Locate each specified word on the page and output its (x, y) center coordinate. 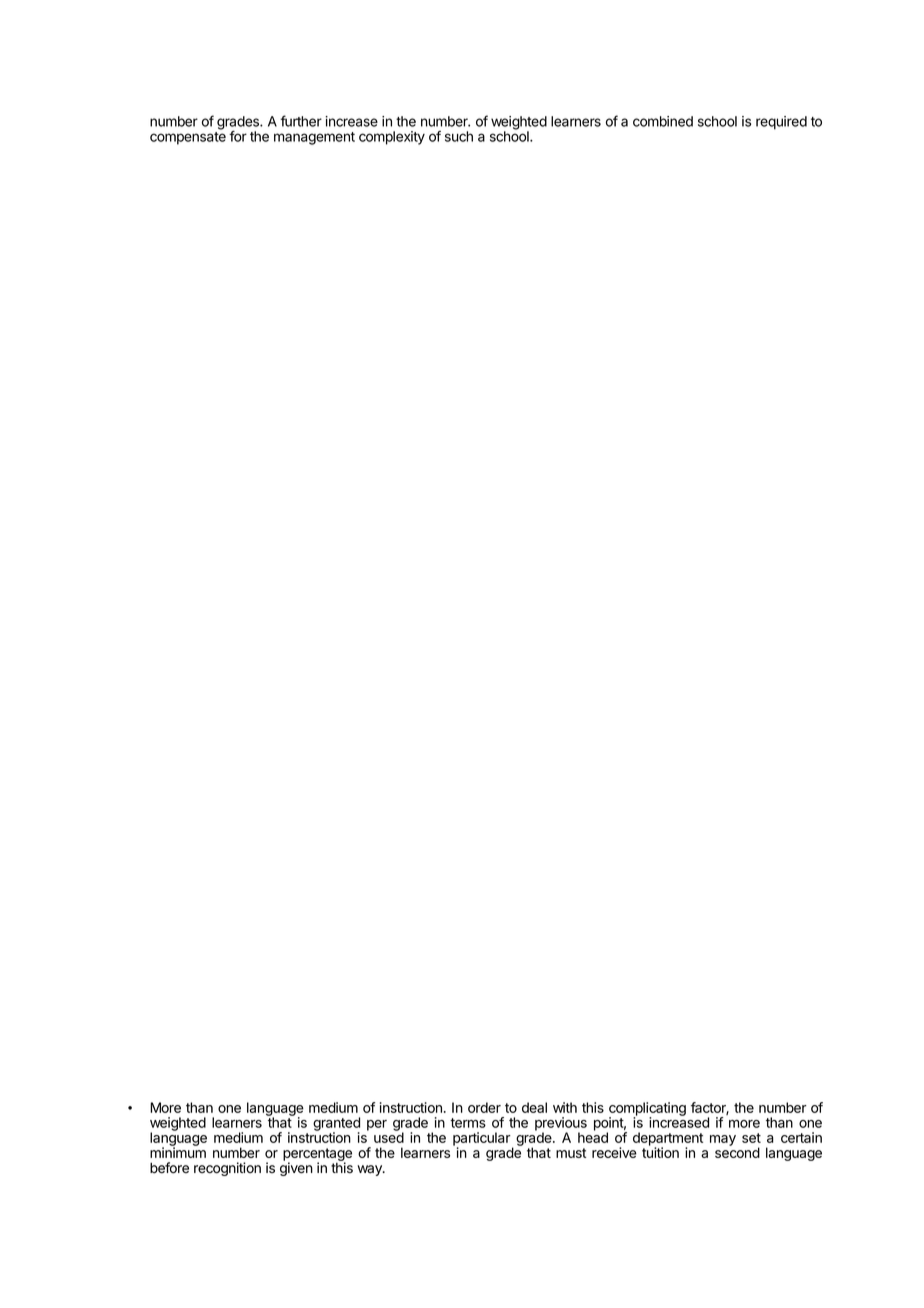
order (484, 1107)
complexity (392, 138)
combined (663, 121)
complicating (647, 1110)
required (781, 123)
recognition (227, 1169)
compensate (188, 138)
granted (336, 1125)
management (314, 138)
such (459, 136)
